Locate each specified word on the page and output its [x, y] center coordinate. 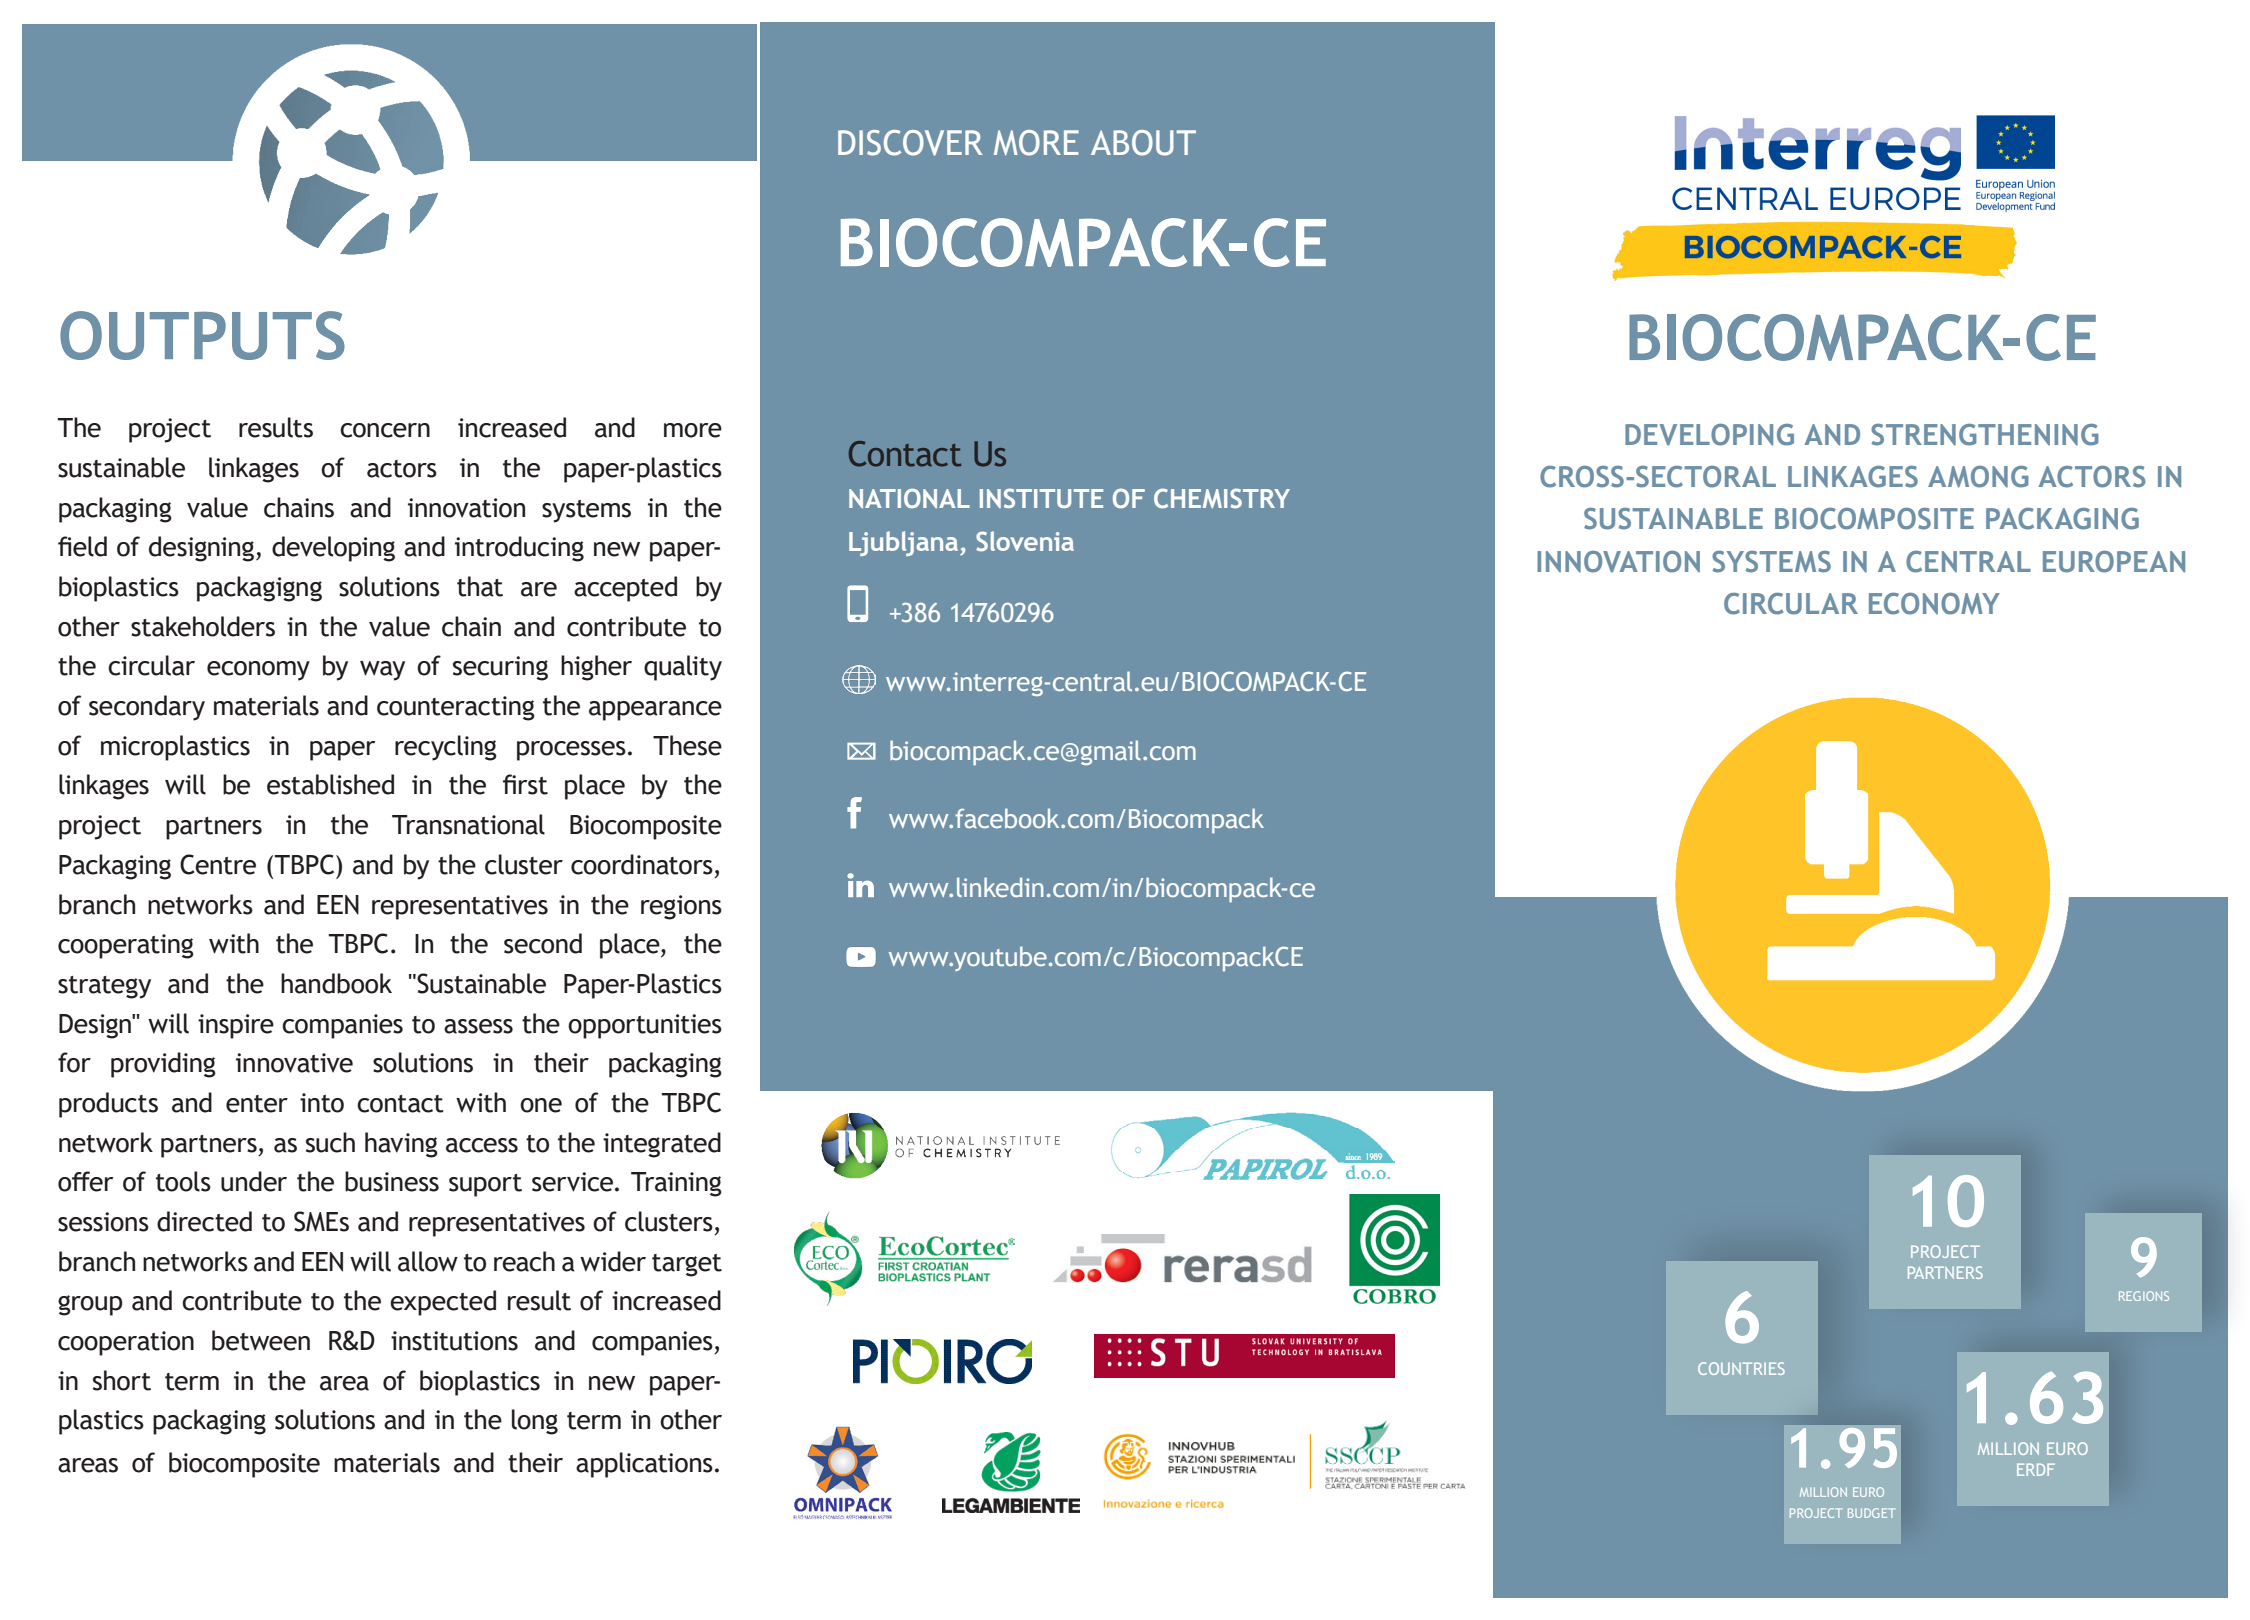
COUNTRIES [1741, 1368]
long [535, 1422]
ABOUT [1143, 143]
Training [676, 1184]
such [330, 1142]
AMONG [1978, 477]
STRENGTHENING [1985, 435]
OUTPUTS [202, 335]
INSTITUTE [1041, 498]
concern [385, 430]
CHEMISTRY [1222, 498]
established [330, 784]
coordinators [642, 864]
